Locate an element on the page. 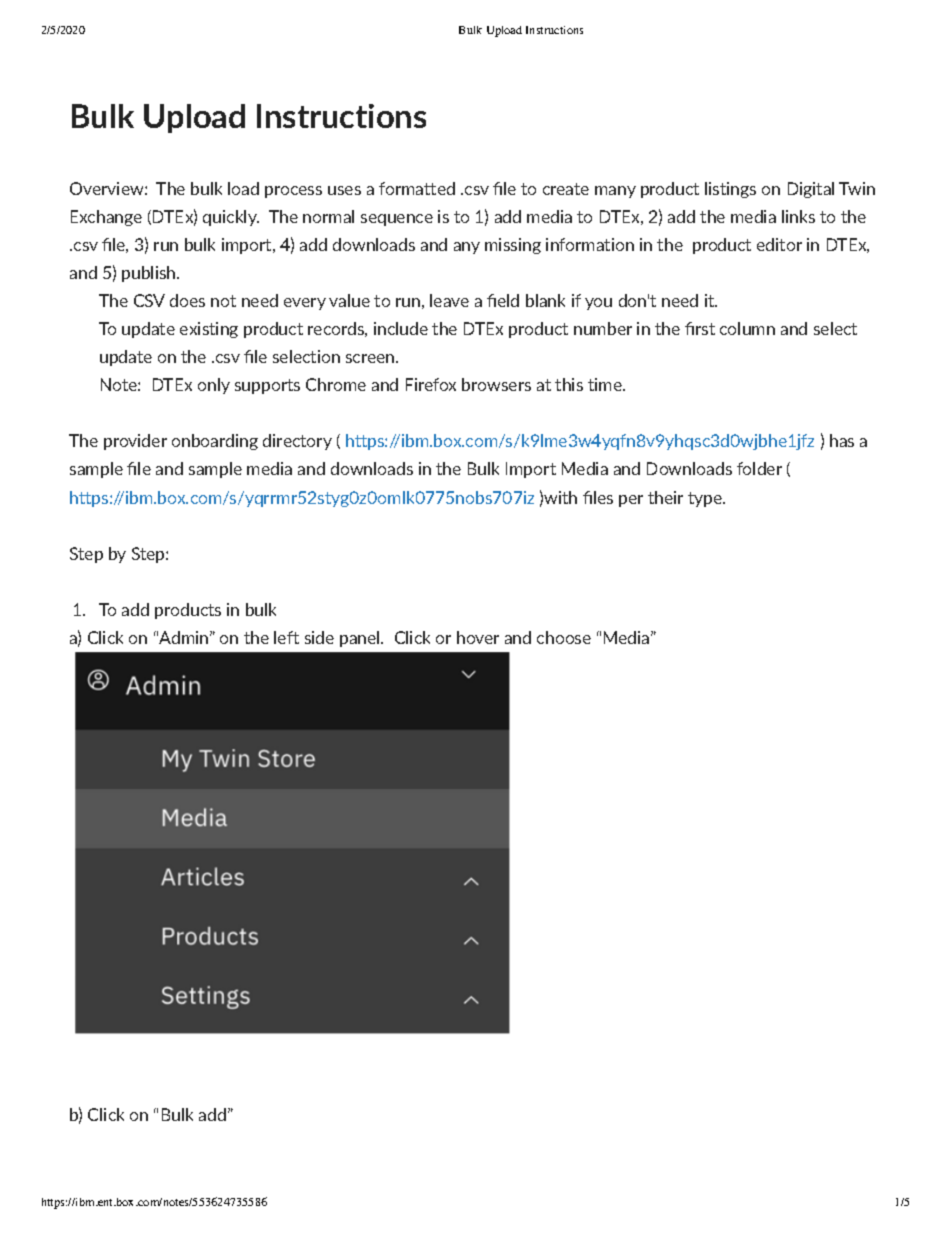 The height and width of the image is (1233, 952). has is located at coordinates (842, 440).
